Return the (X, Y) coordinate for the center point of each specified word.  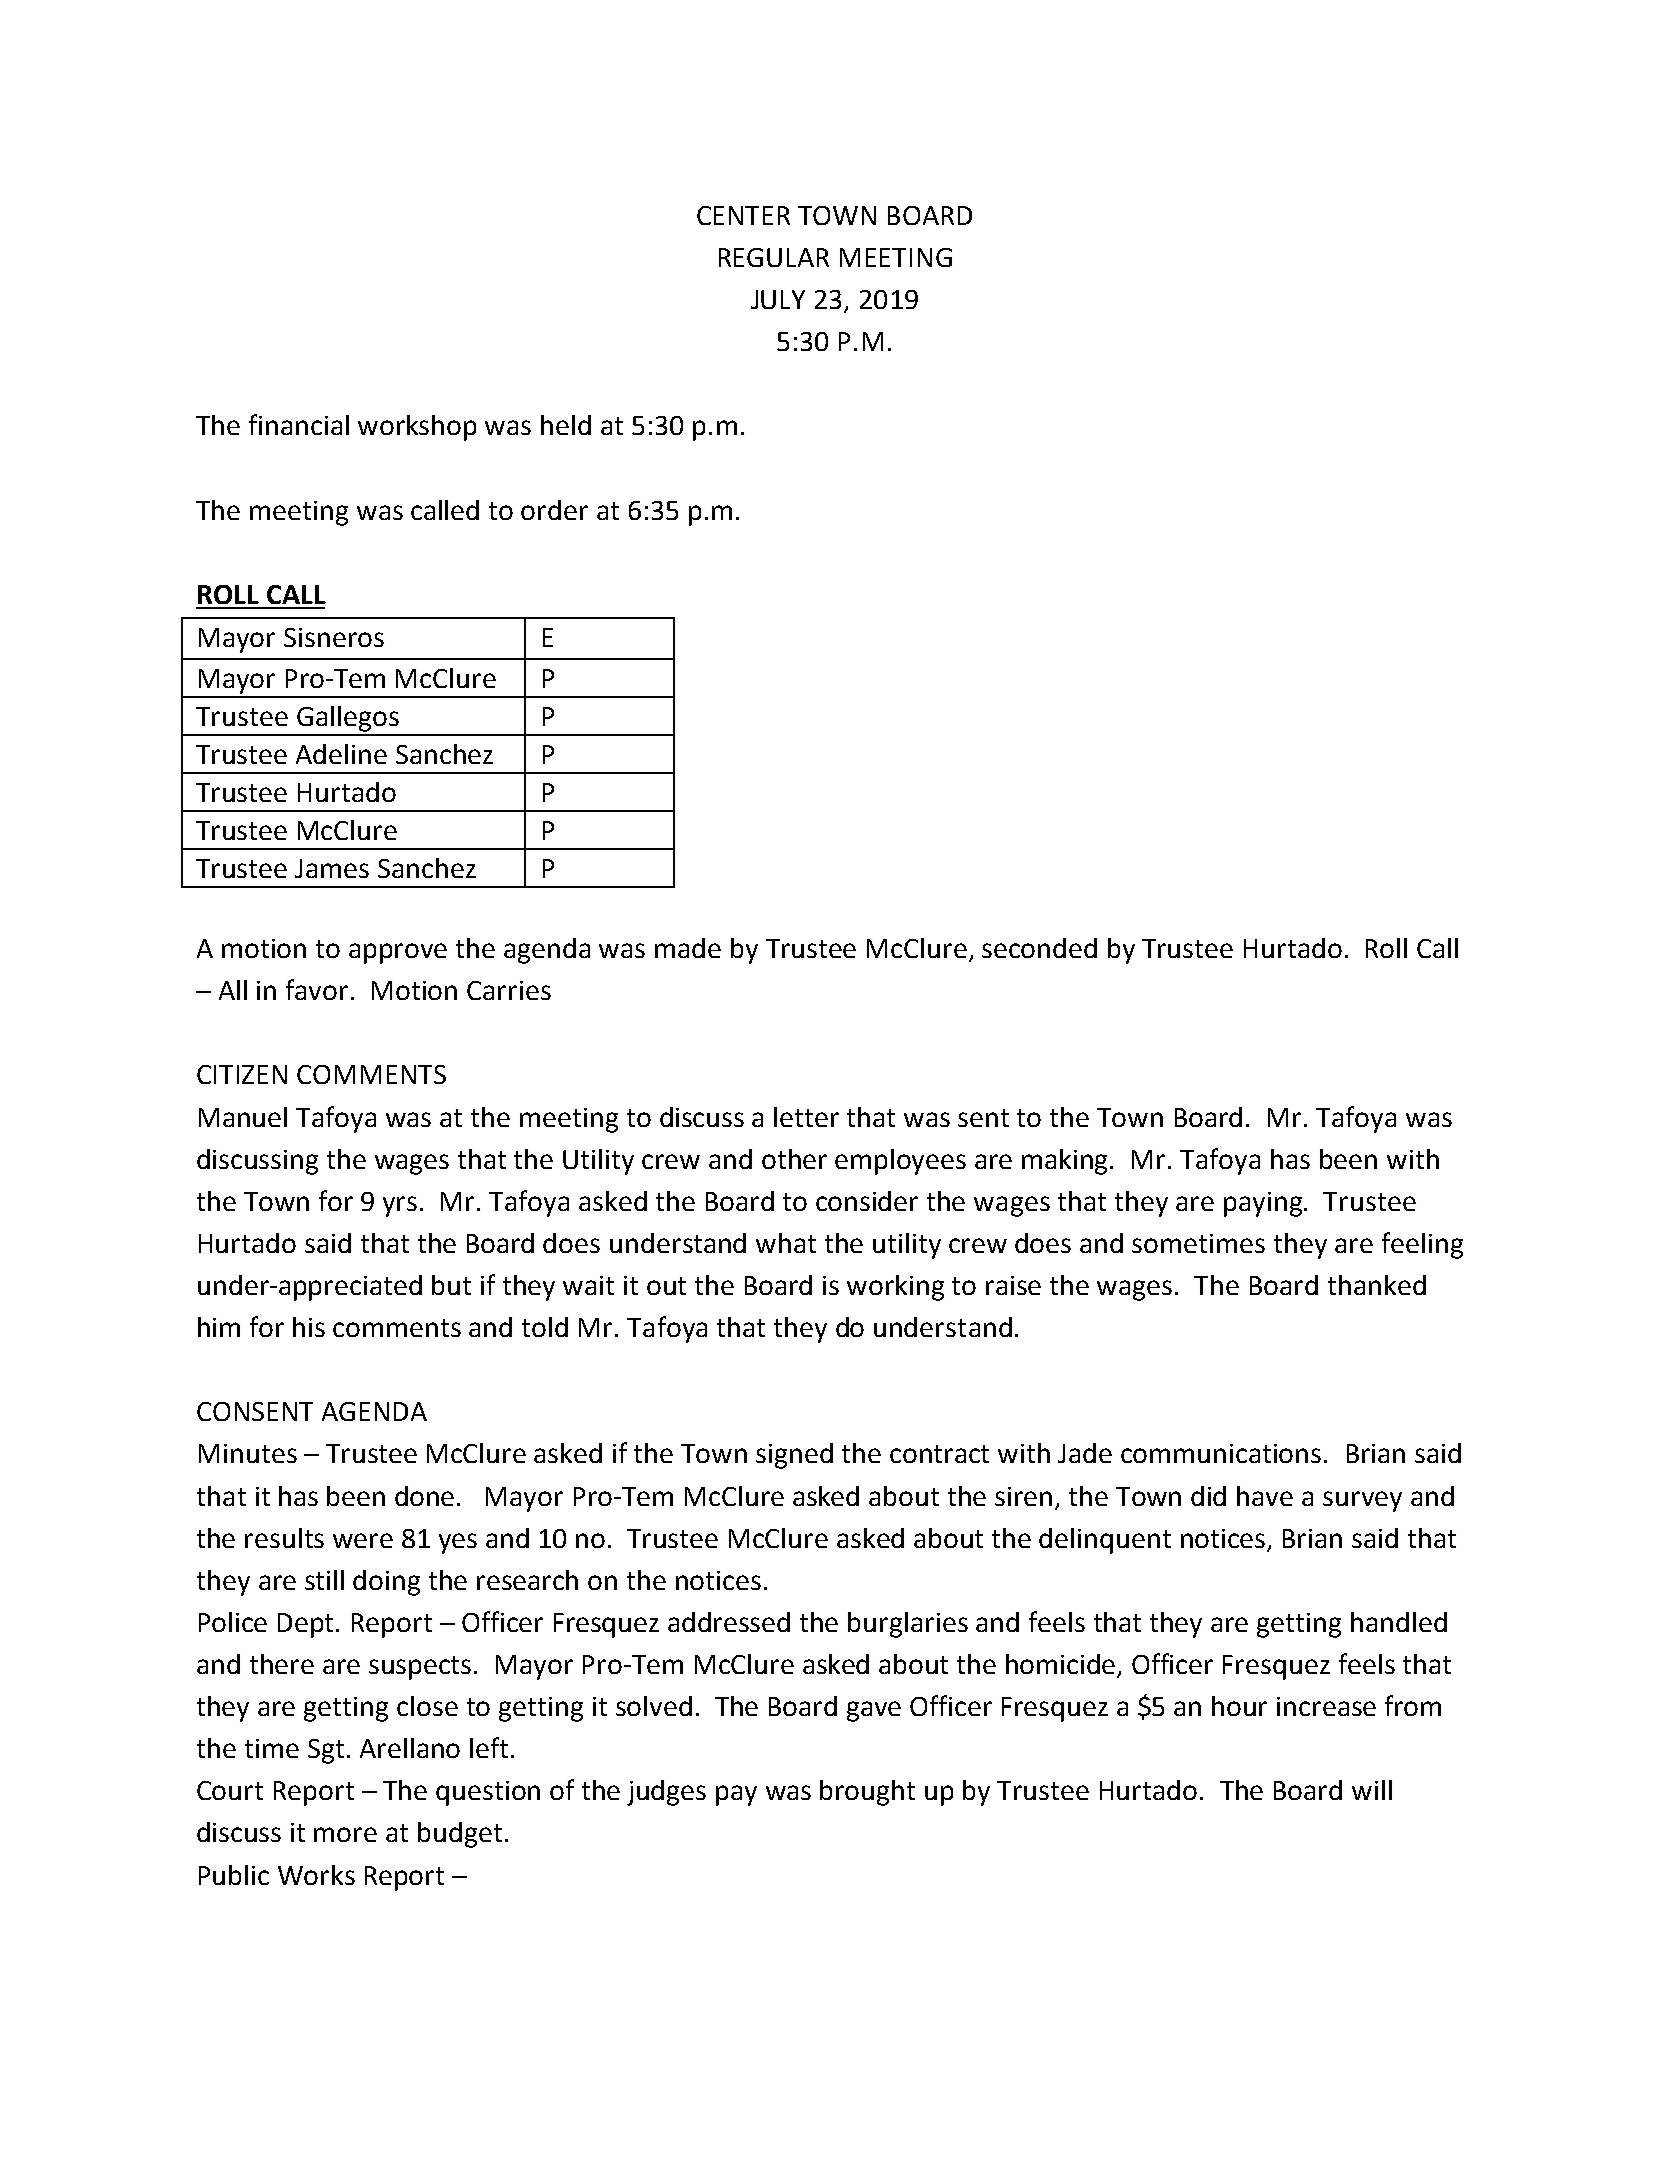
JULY (778, 299)
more (345, 1834)
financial (299, 424)
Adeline (341, 754)
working (895, 1288)
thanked (1377, 1285)
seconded (1039, 948)
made (688, 948)
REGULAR (774, 257)
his (309, 1327)
